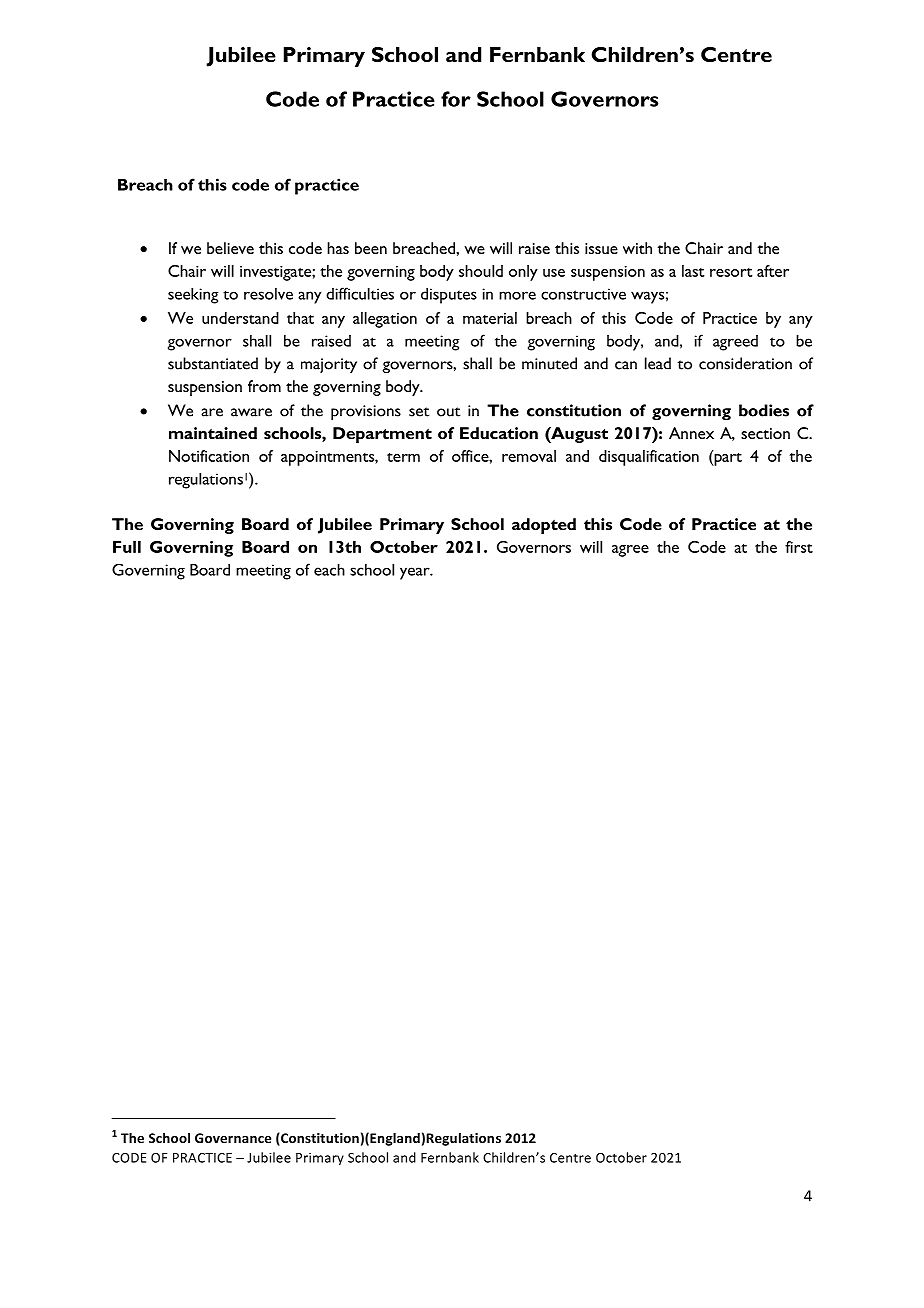 This screenshot has height=1308, width=924. What do you see at coordinates (456, 99) in the screenshot?
I see `for` at bounding box center [456, 99].
